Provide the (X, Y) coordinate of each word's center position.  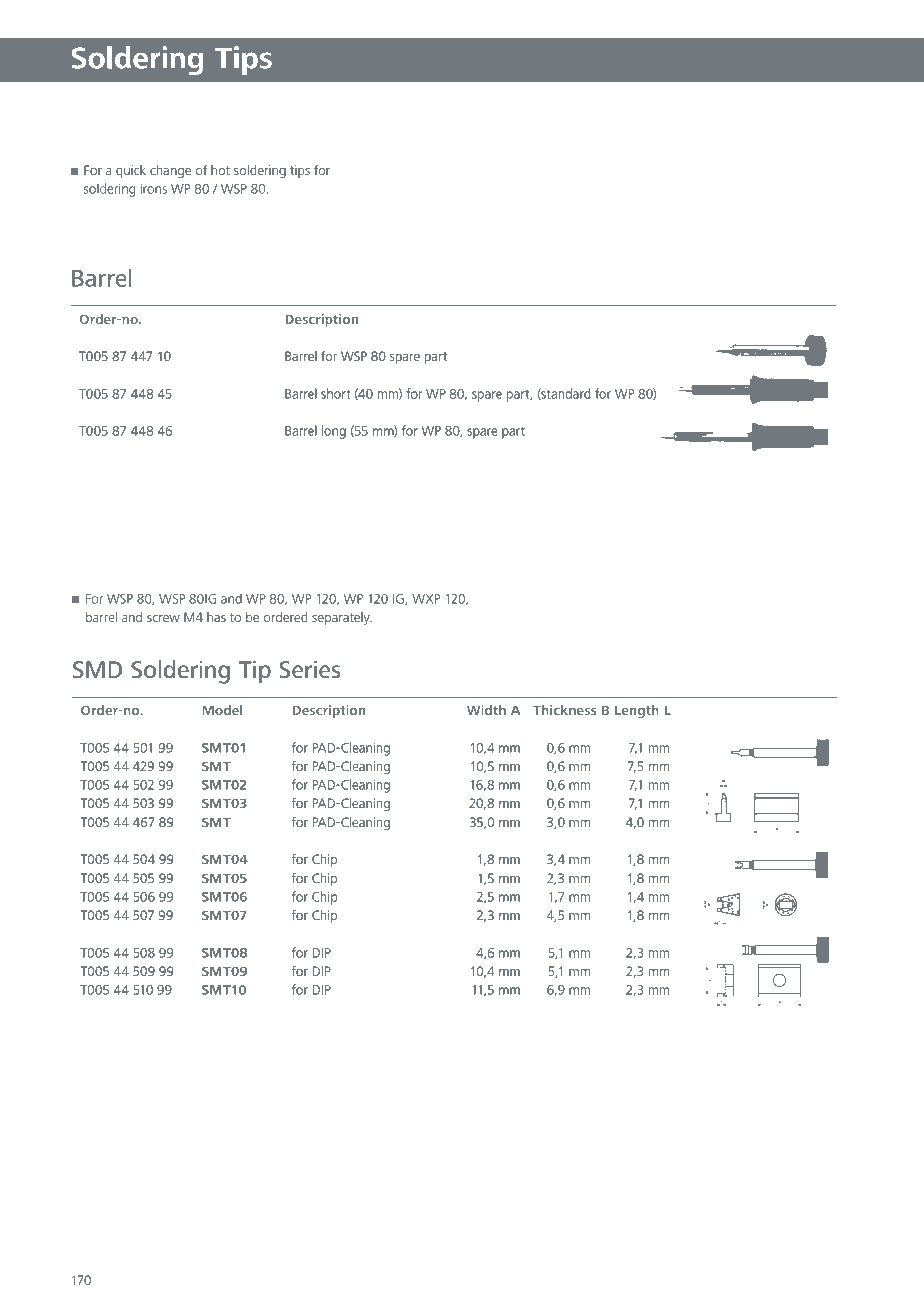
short (335, 393)
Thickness (565, 710)
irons (154, 189)
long (334, 432)
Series (309, 669)
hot (220, 170)
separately (342, 618)
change (170, 171)
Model (222, 710)
